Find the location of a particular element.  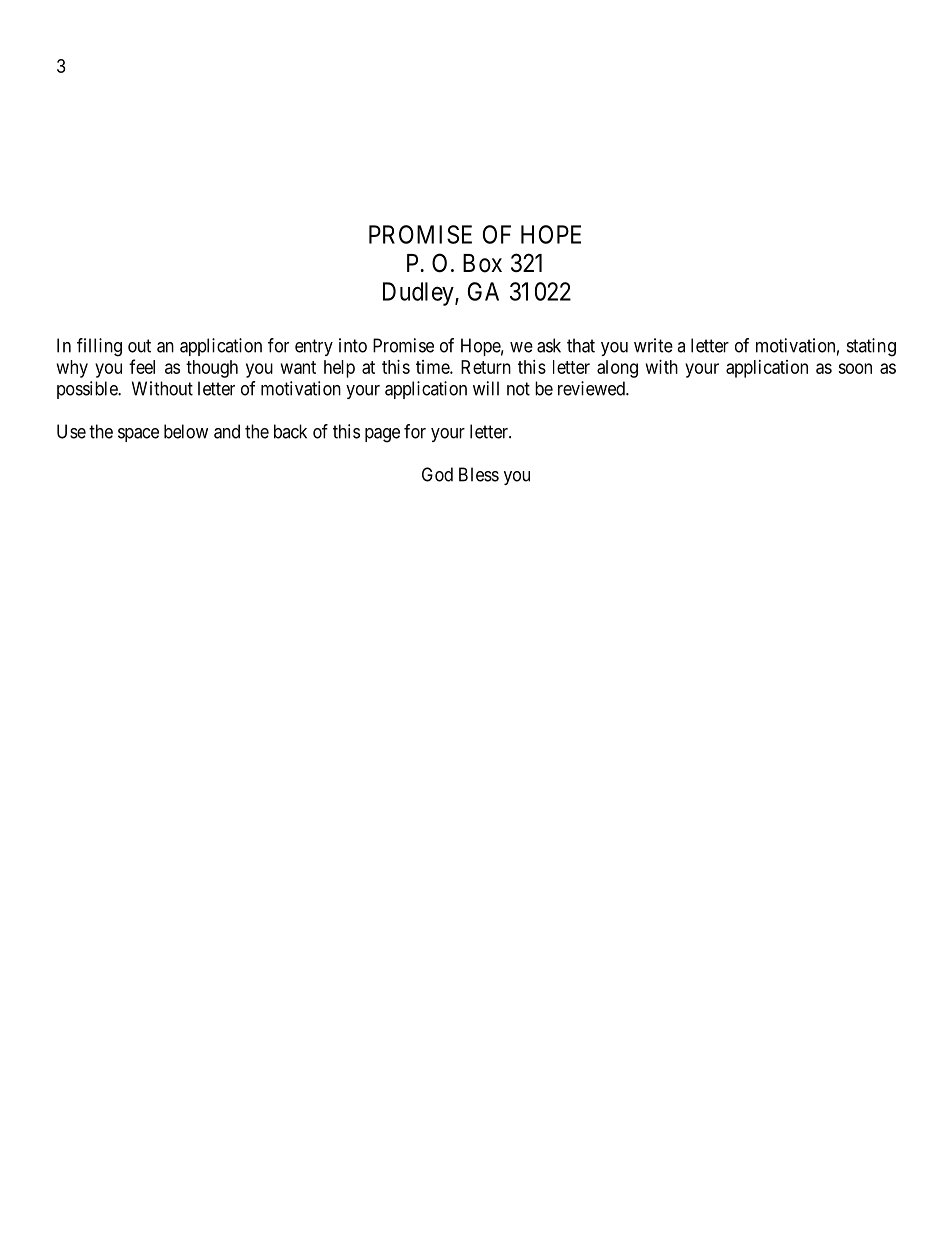

Box is located at coordinates (482, 263).
